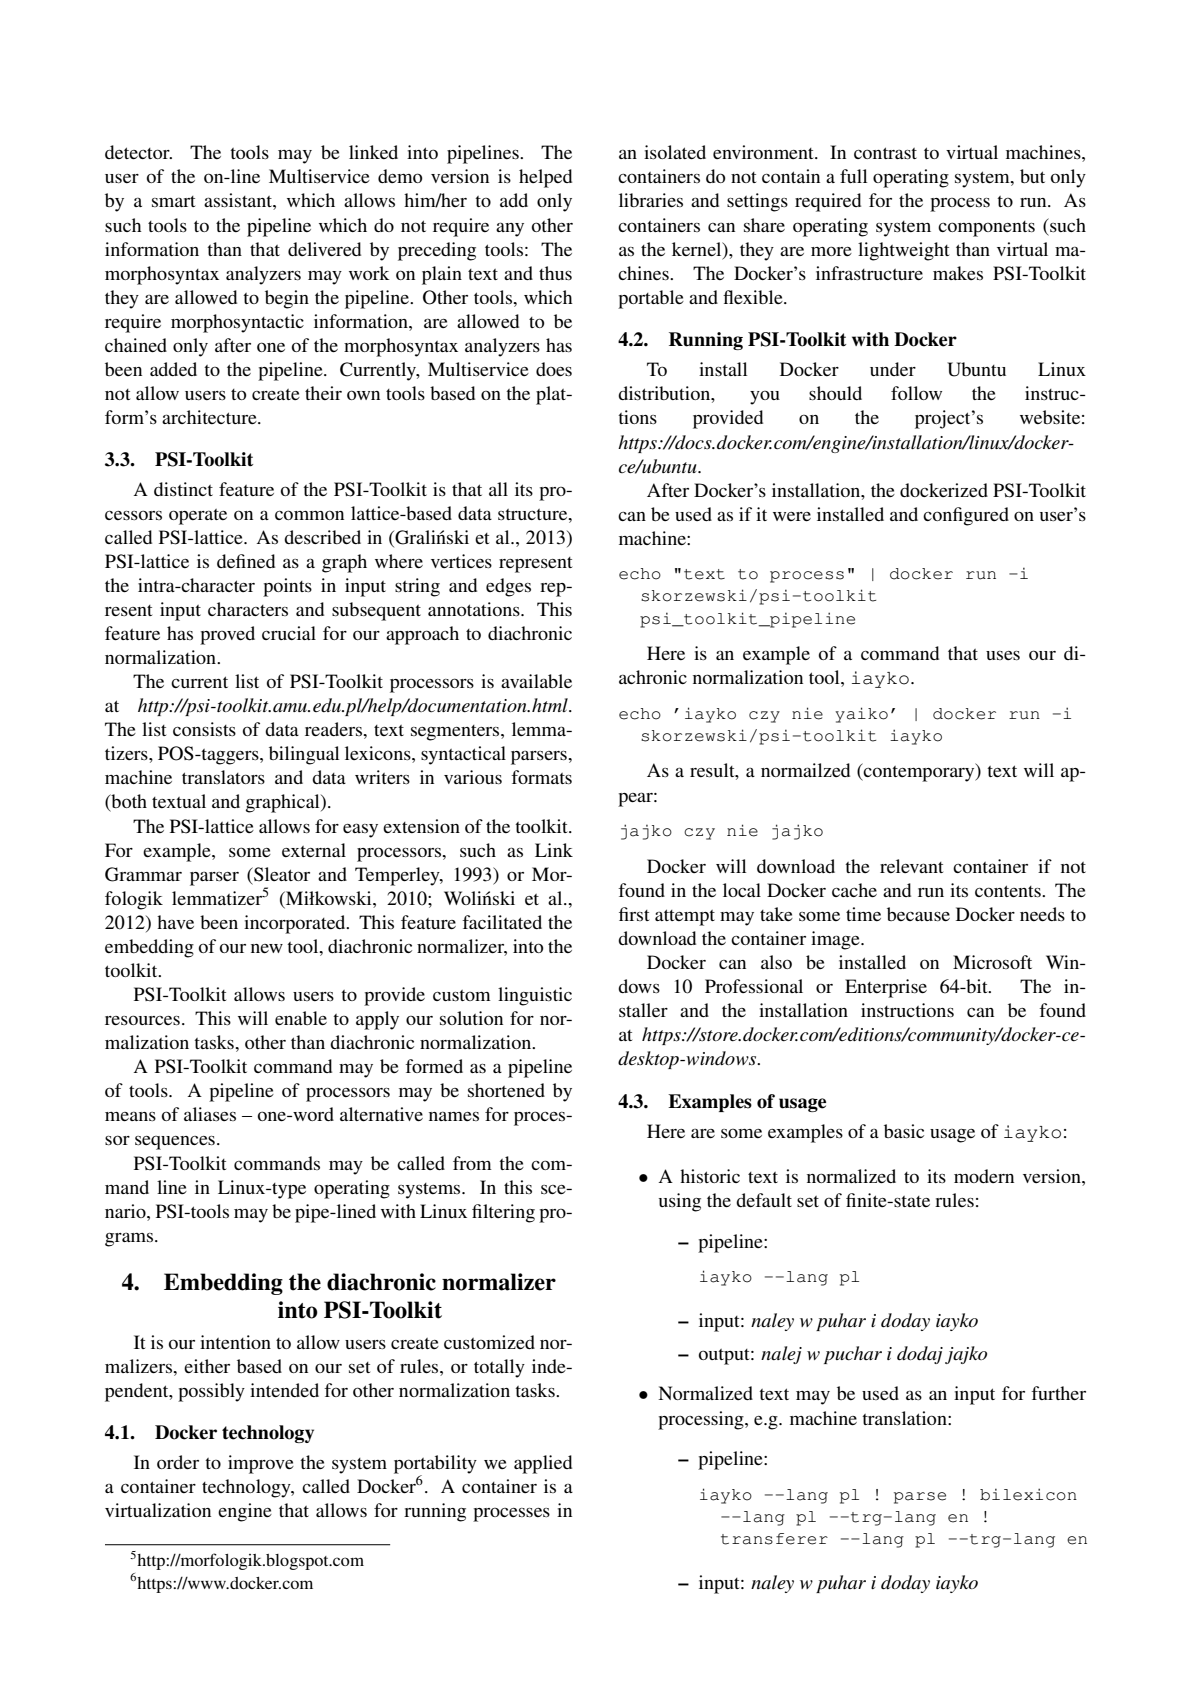  What do you see at coordinates (651, 200) in the screenshot?
I see `libraries` at bounding box center [651, 200].
